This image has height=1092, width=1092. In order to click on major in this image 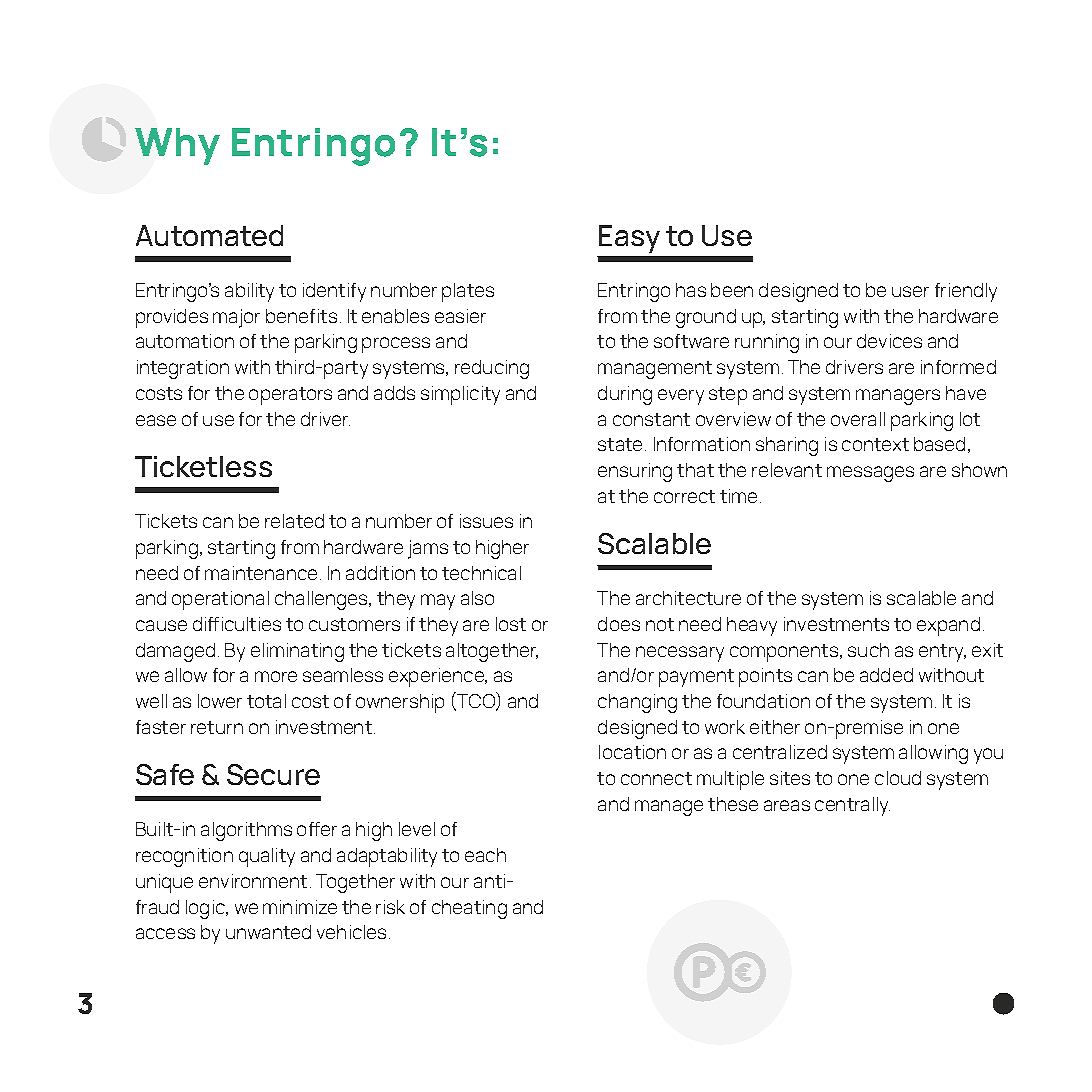, I will do `click(236, 318)`.
